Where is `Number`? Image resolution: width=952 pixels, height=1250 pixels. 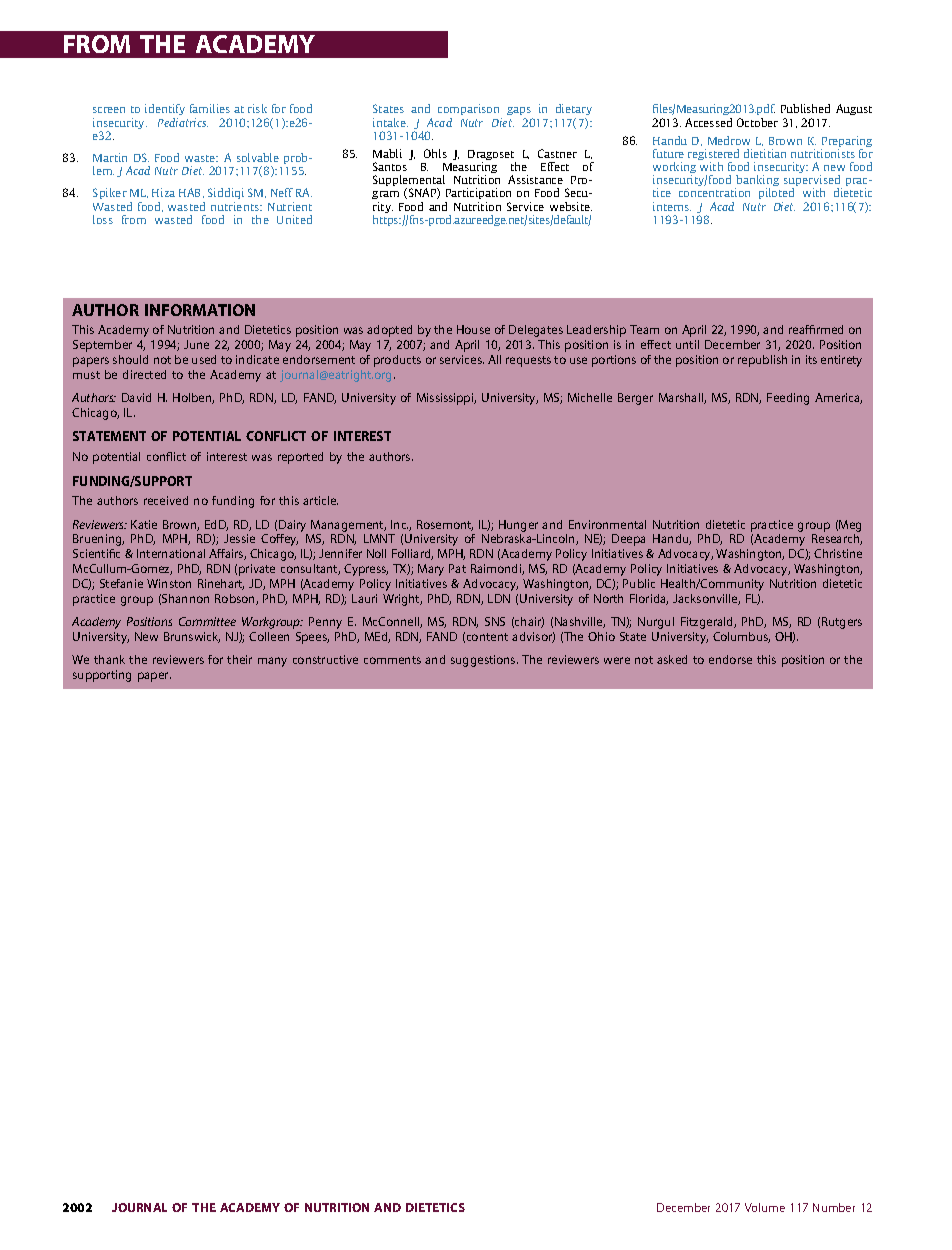 Number is located at coordinates (834, 1207).
